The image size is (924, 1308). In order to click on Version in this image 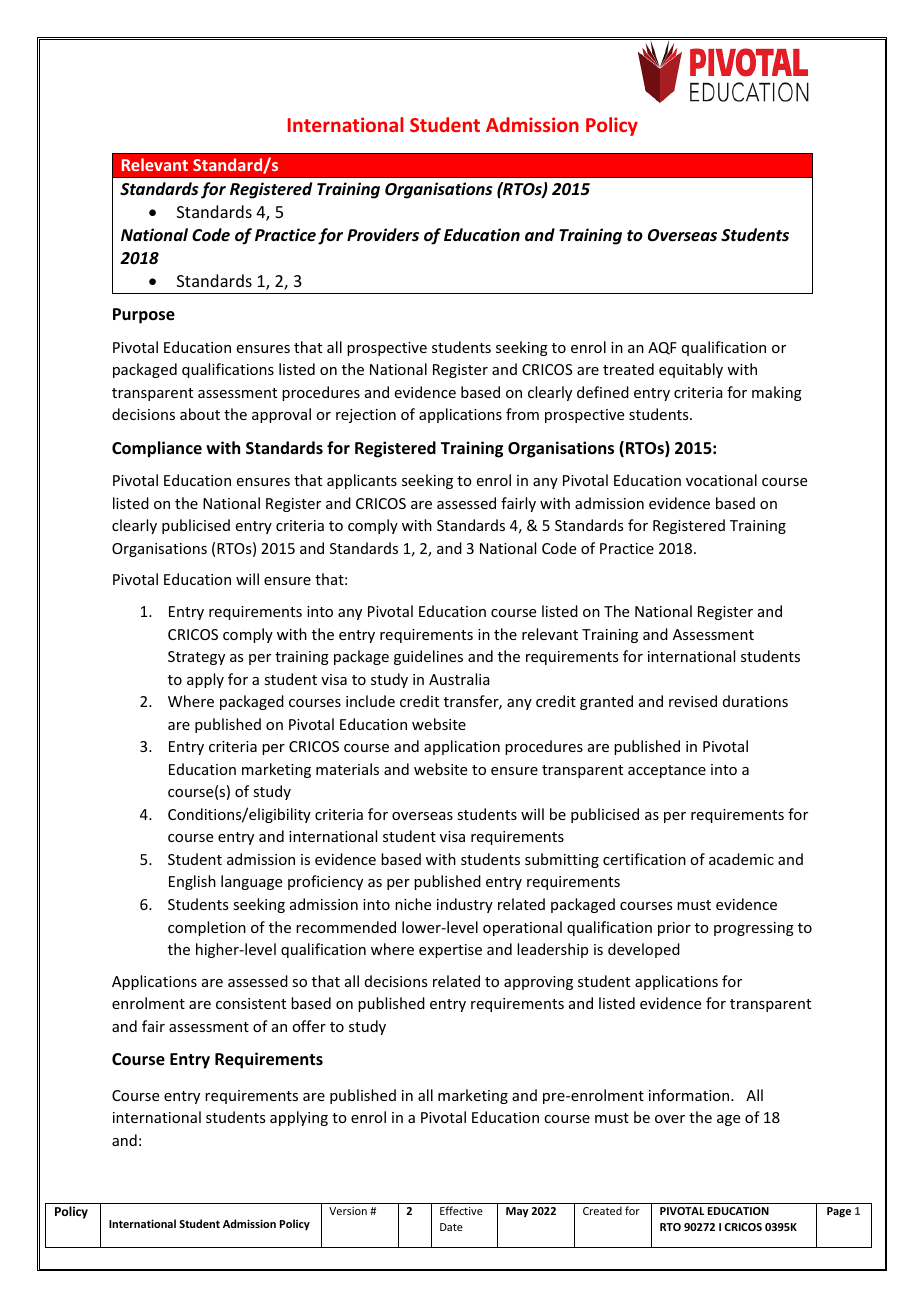, I will do `click(348, 1211)`.
